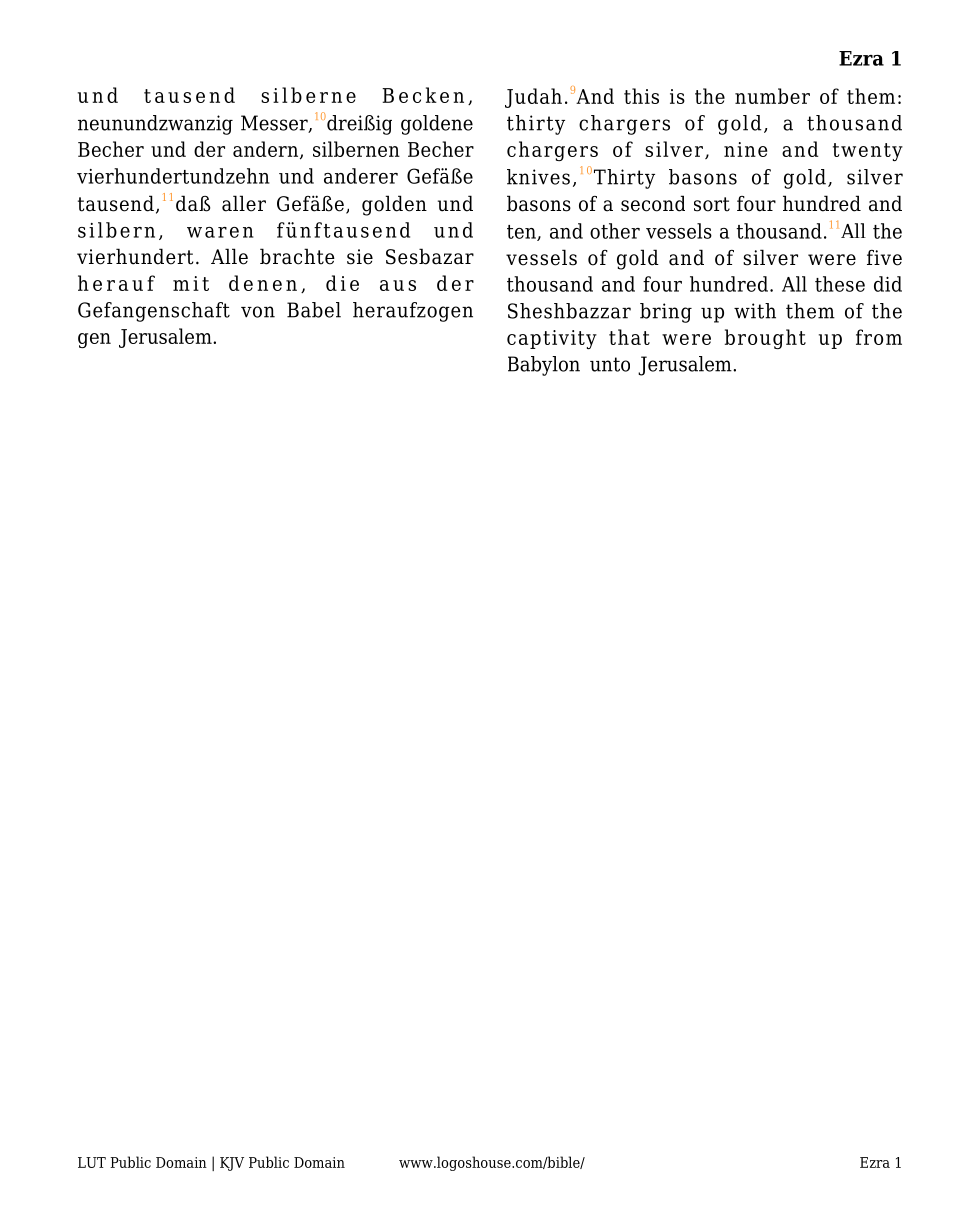 This screenshot has height=1218, width=980. What do you see at coordinates (772, 96) in the screenshot?
I see `number` at bounding box center [772, 96].
